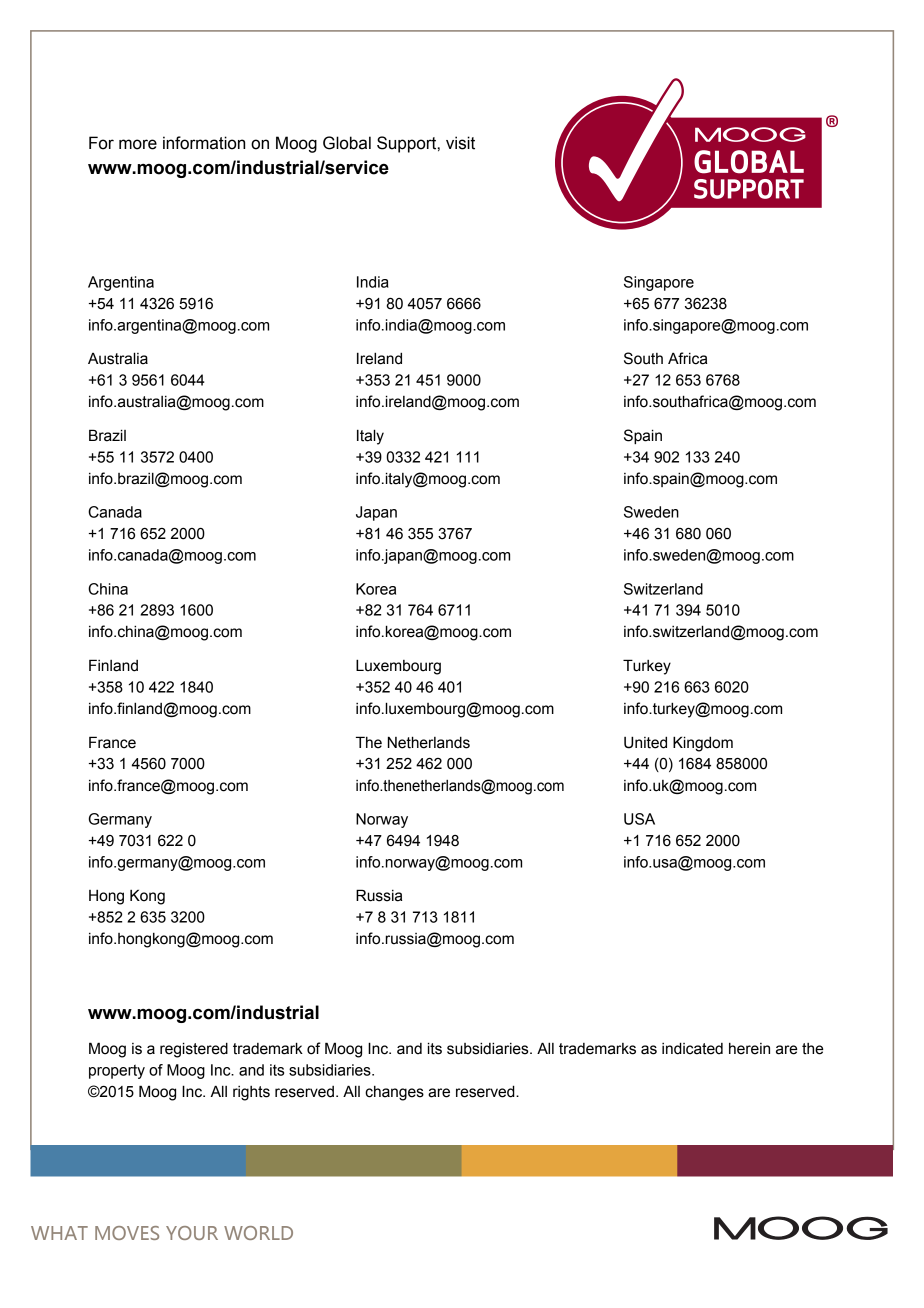 The height and width of the page is (1308, 924). Describe the element at coordinates (194, 1050) in the page. I see `registered` at that location.
